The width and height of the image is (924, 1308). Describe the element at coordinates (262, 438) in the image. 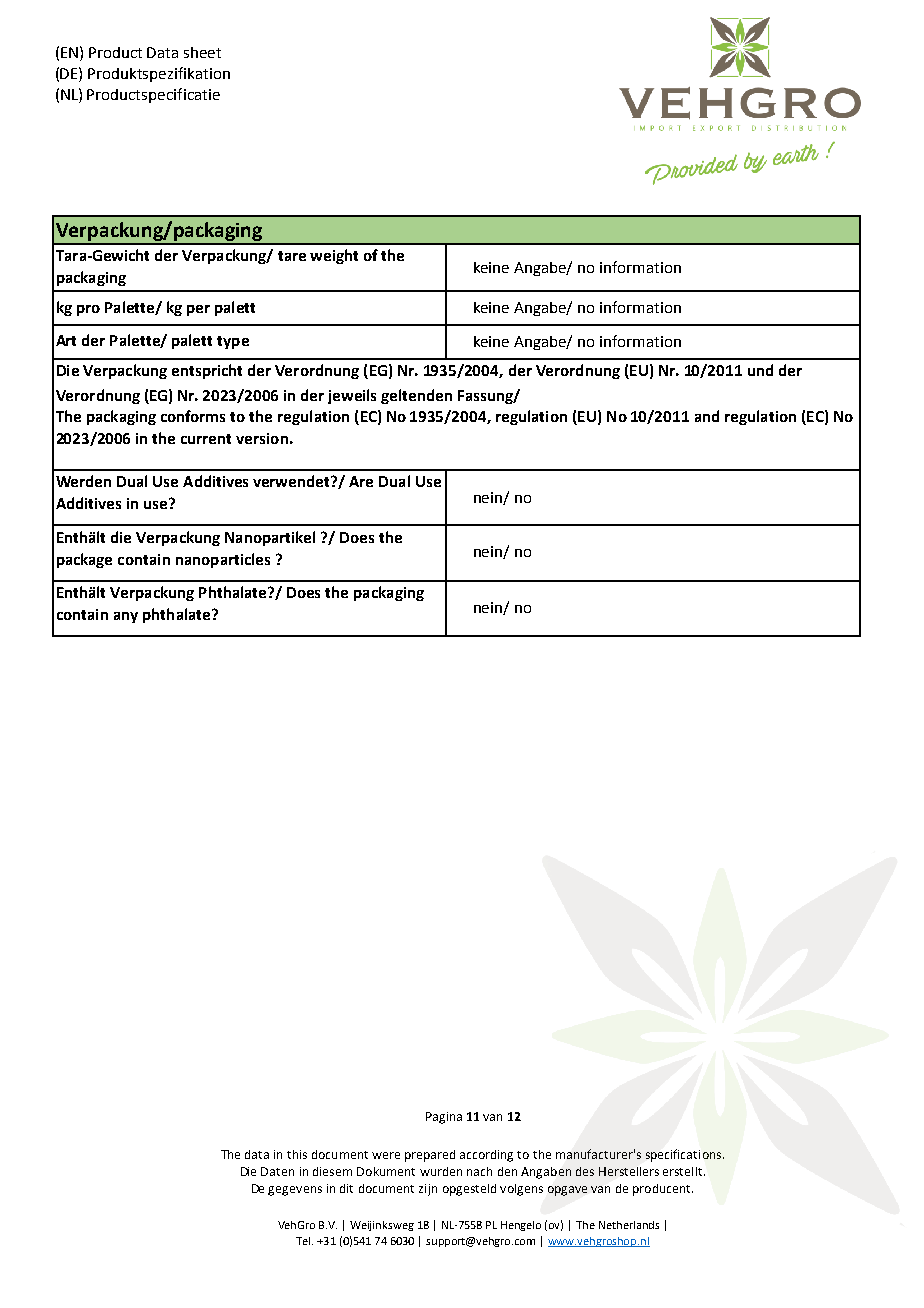

I see `version` at that location.
